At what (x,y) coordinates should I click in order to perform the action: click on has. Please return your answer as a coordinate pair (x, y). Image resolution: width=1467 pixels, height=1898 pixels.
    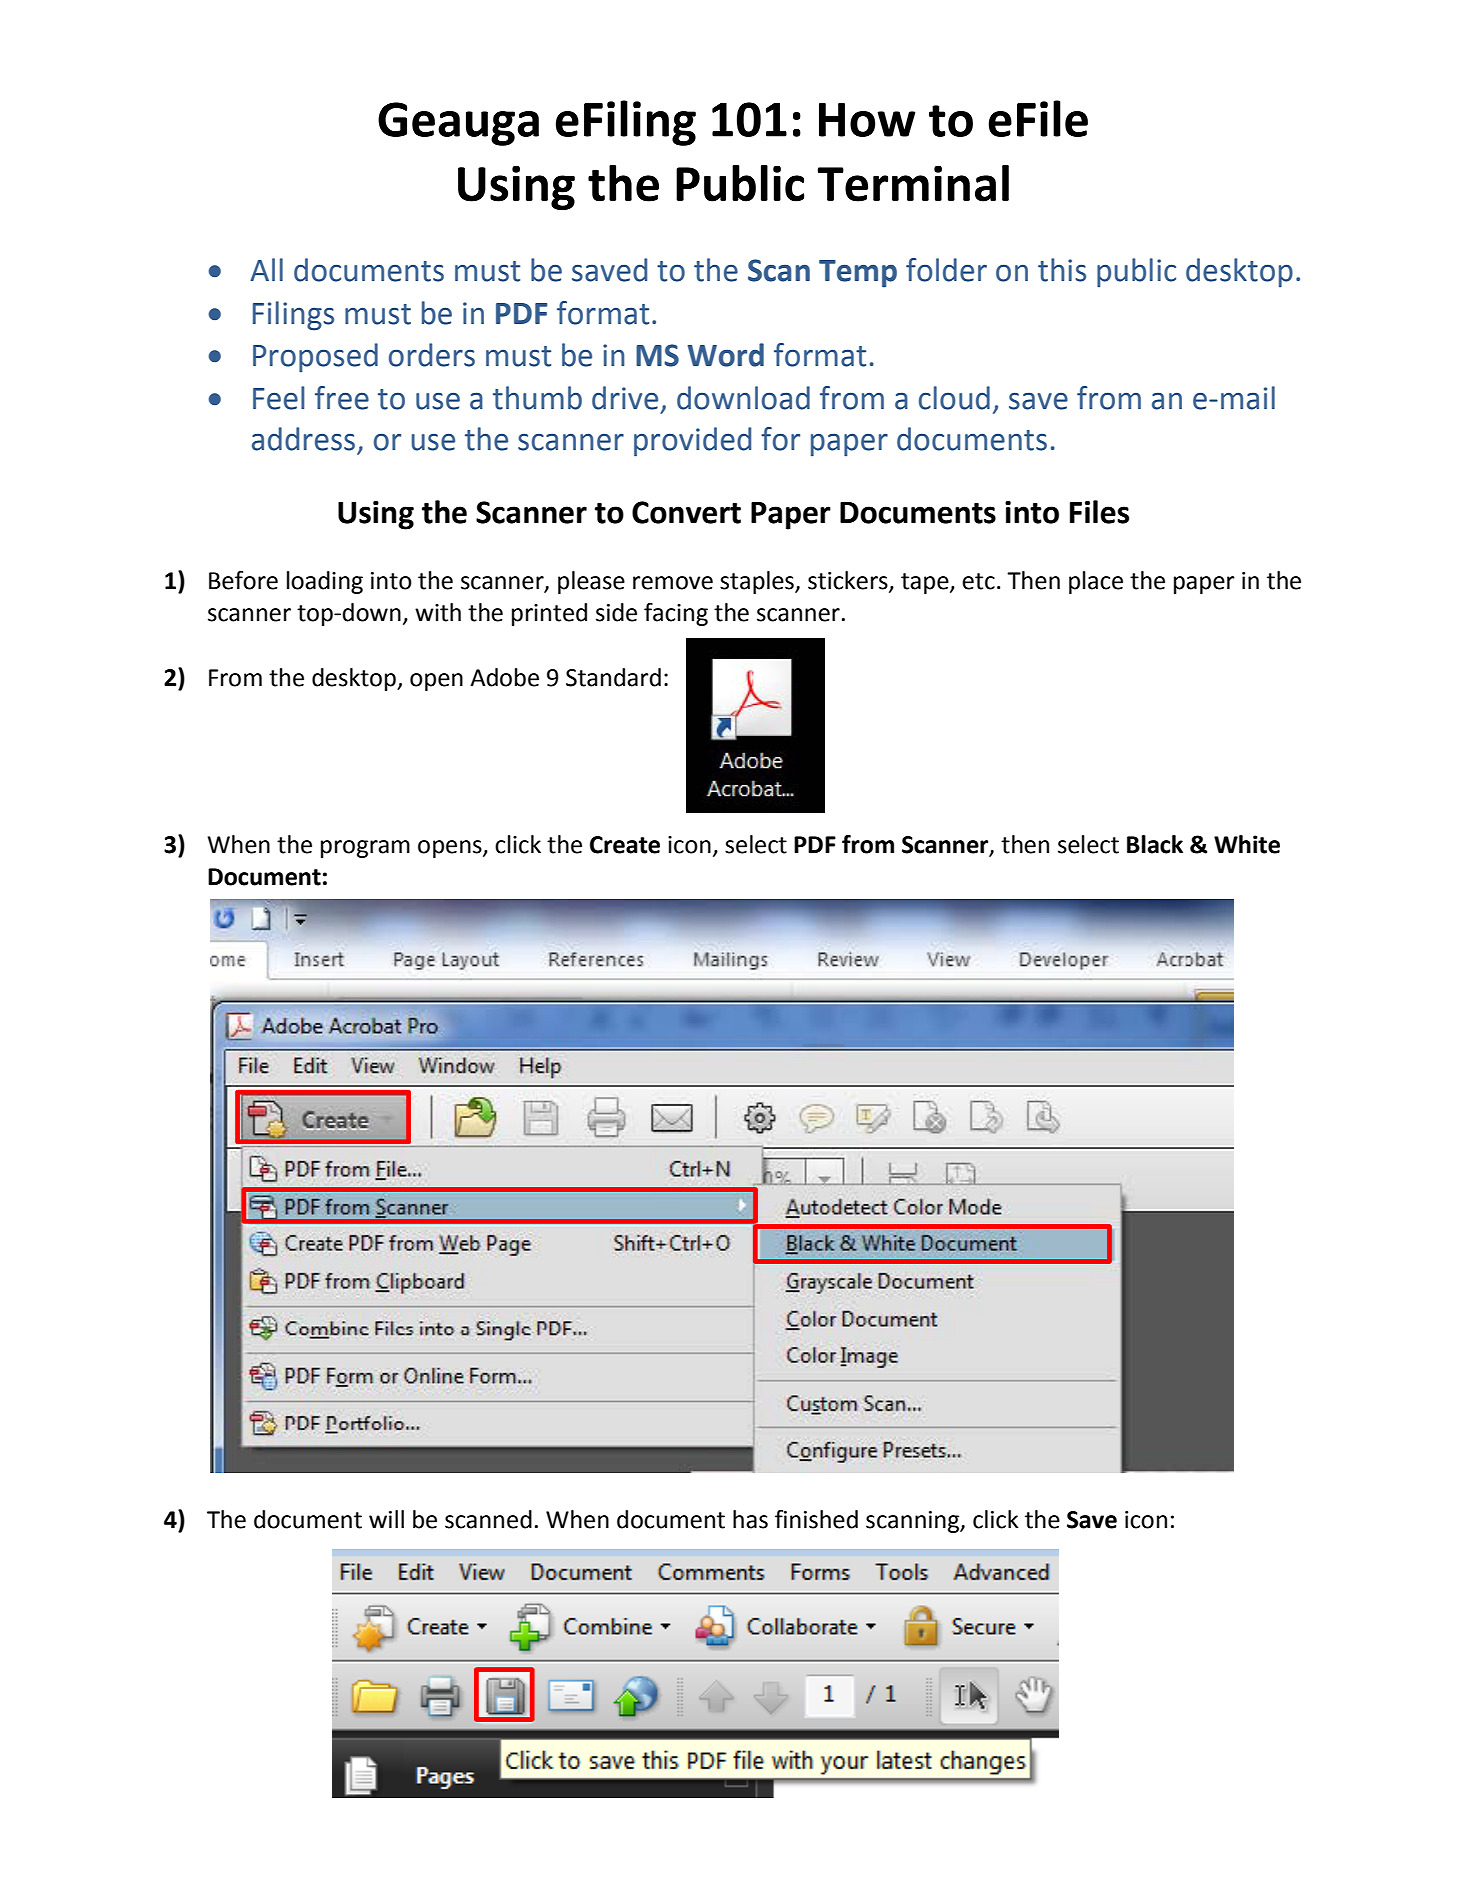
    Looking at the image, I should click on (750, 1519).
